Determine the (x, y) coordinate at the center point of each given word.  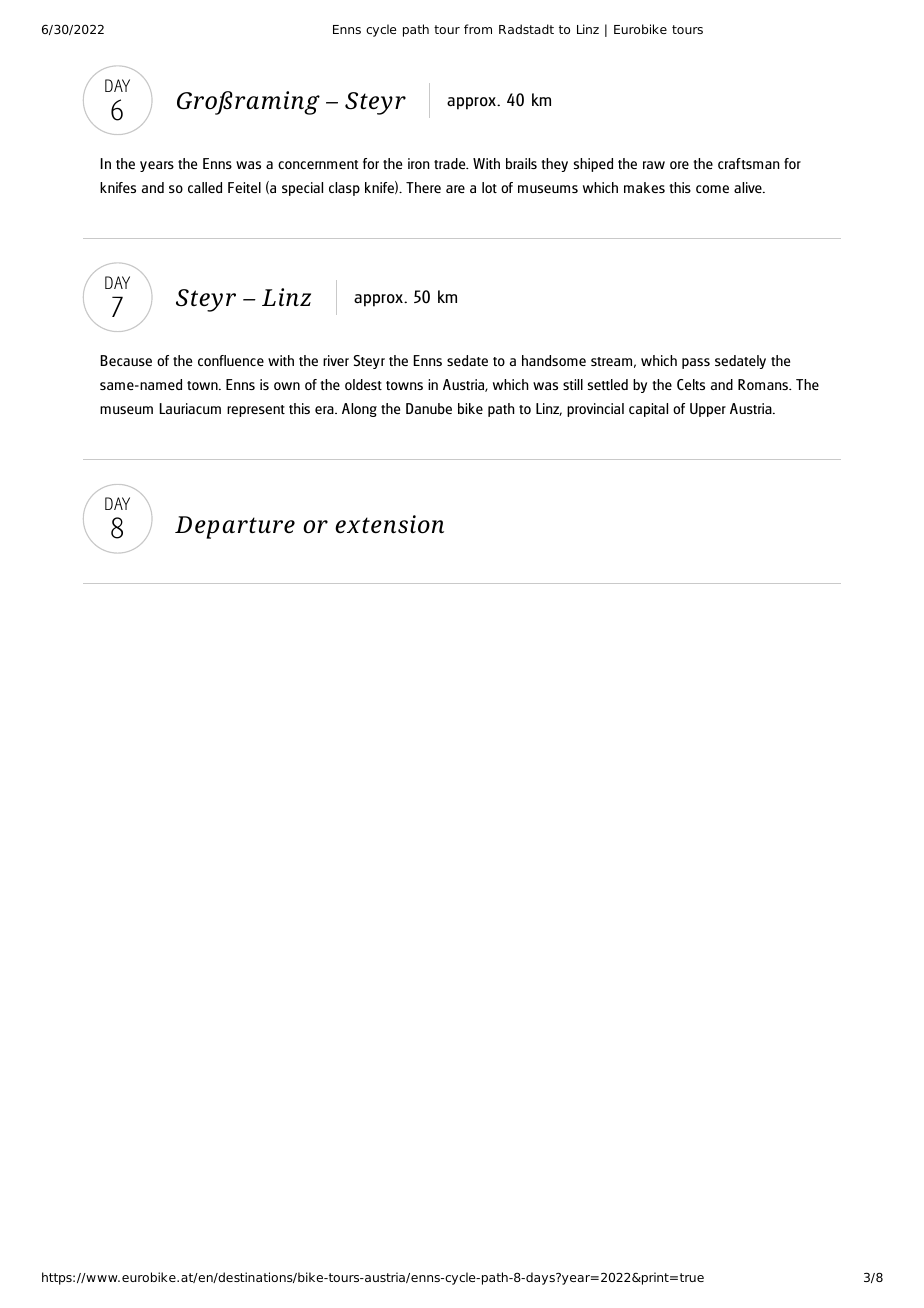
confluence (231, 360)
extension (389, 524)
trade (451, 163)
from (478, 29)
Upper (708, 410)
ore (679, 165)
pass (696, 363)
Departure (235, 527)
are (455, 189)
